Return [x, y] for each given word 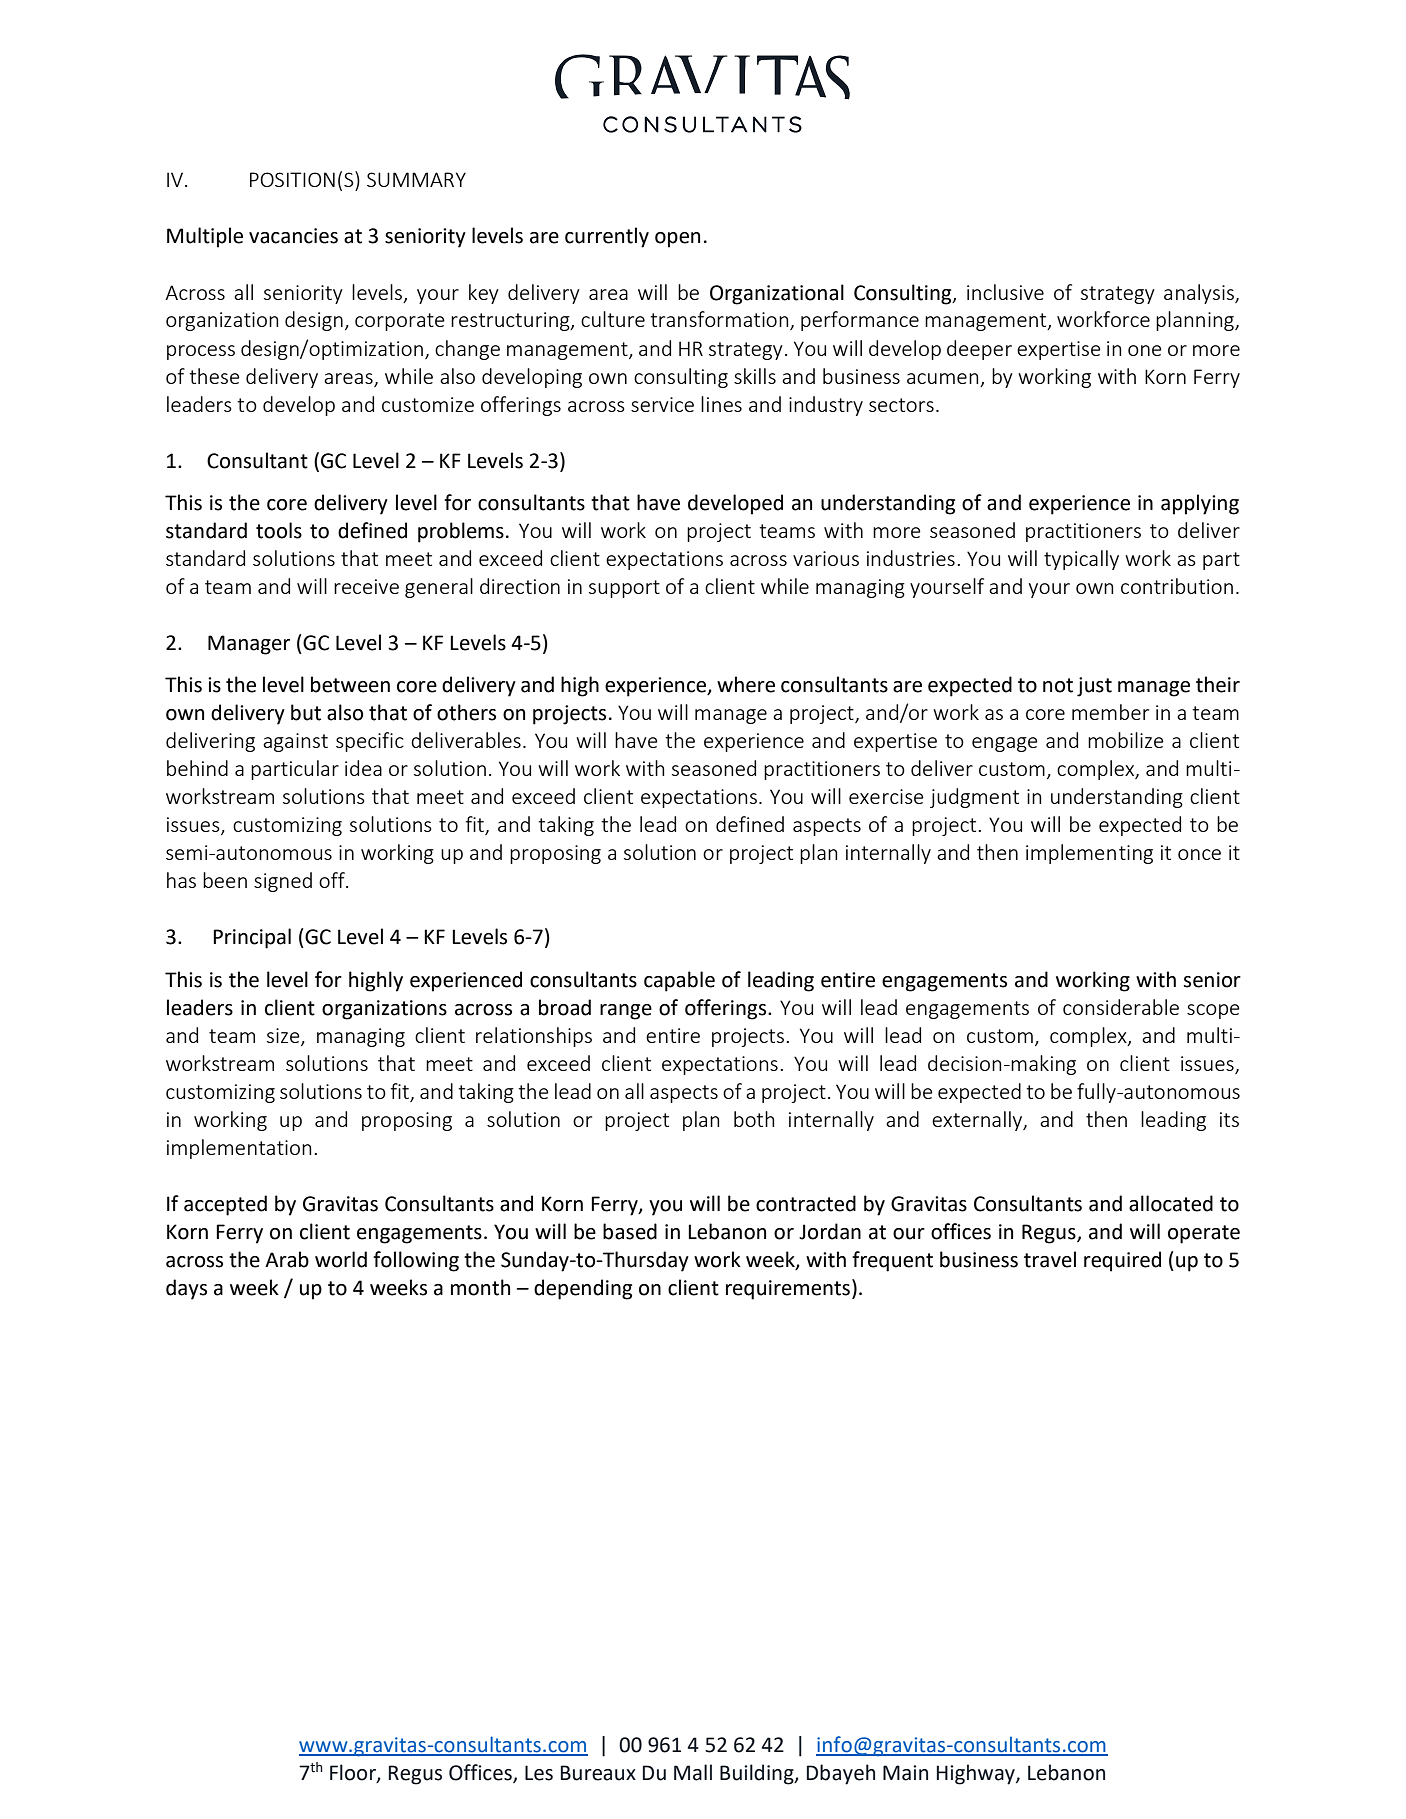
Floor [354, 1773]
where [746, 684]
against [295, 742]
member [1110, 712]
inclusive [1005, 292]
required [1122, 1261]
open [677, 240]
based [630, 1231]
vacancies [293, 236]
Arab [287, 1259]
